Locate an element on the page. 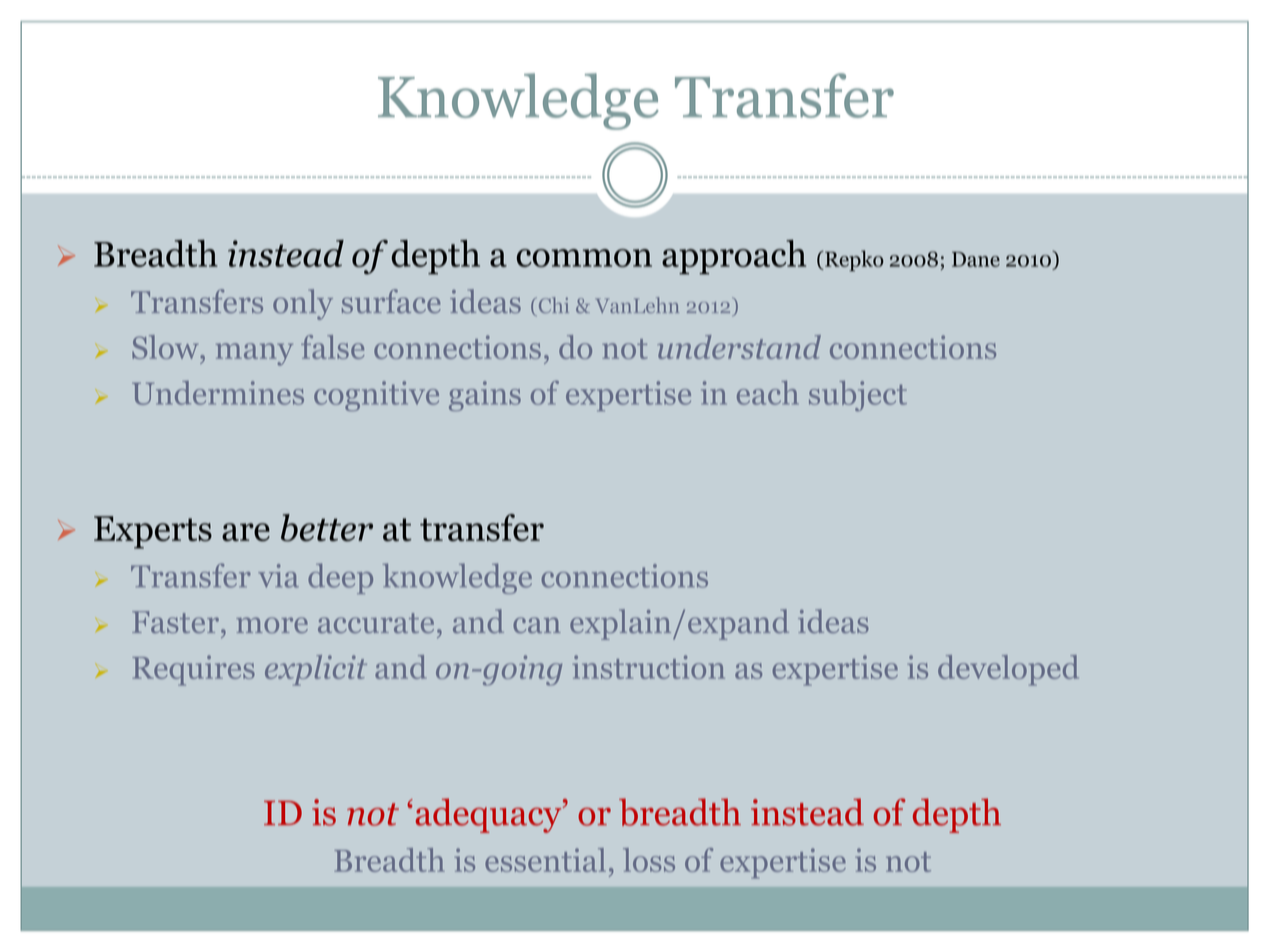 The width and height of the page is (1270, 952). common is located at coordinates (584, 258).
